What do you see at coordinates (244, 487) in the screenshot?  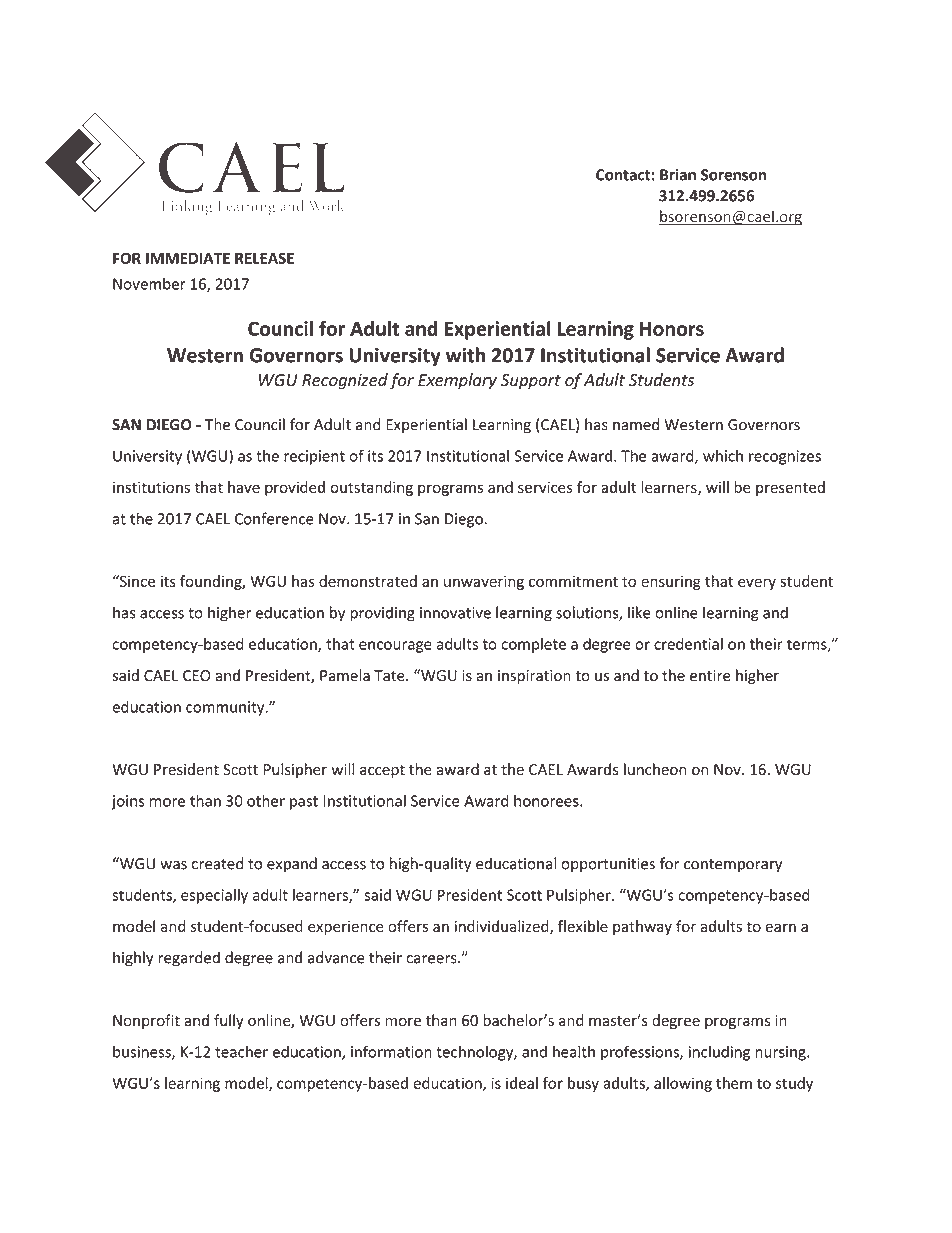 I see `have` at bounding box center [244, 487].
